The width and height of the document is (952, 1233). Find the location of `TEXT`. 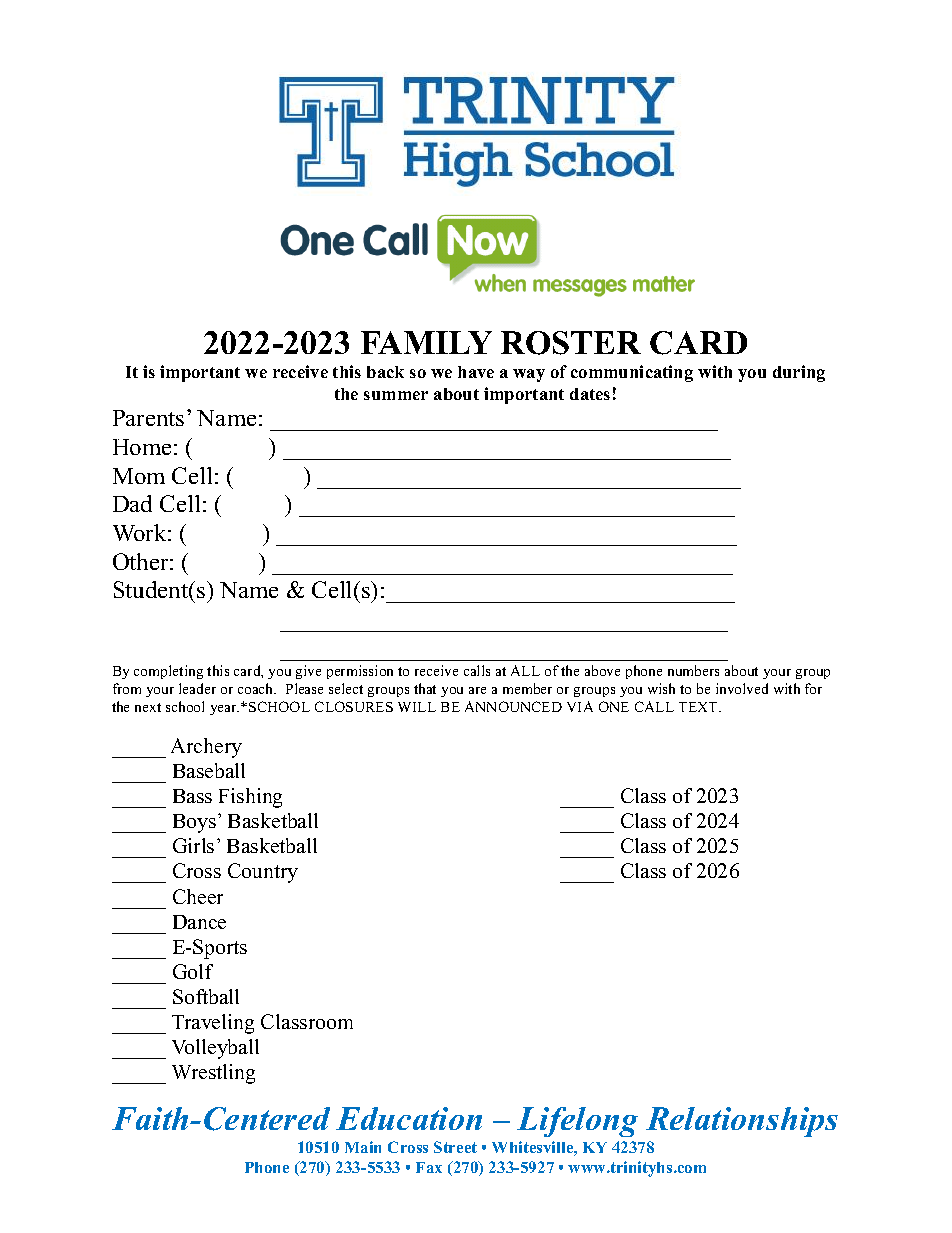

TEXT is located at coordinates (699, 707).
